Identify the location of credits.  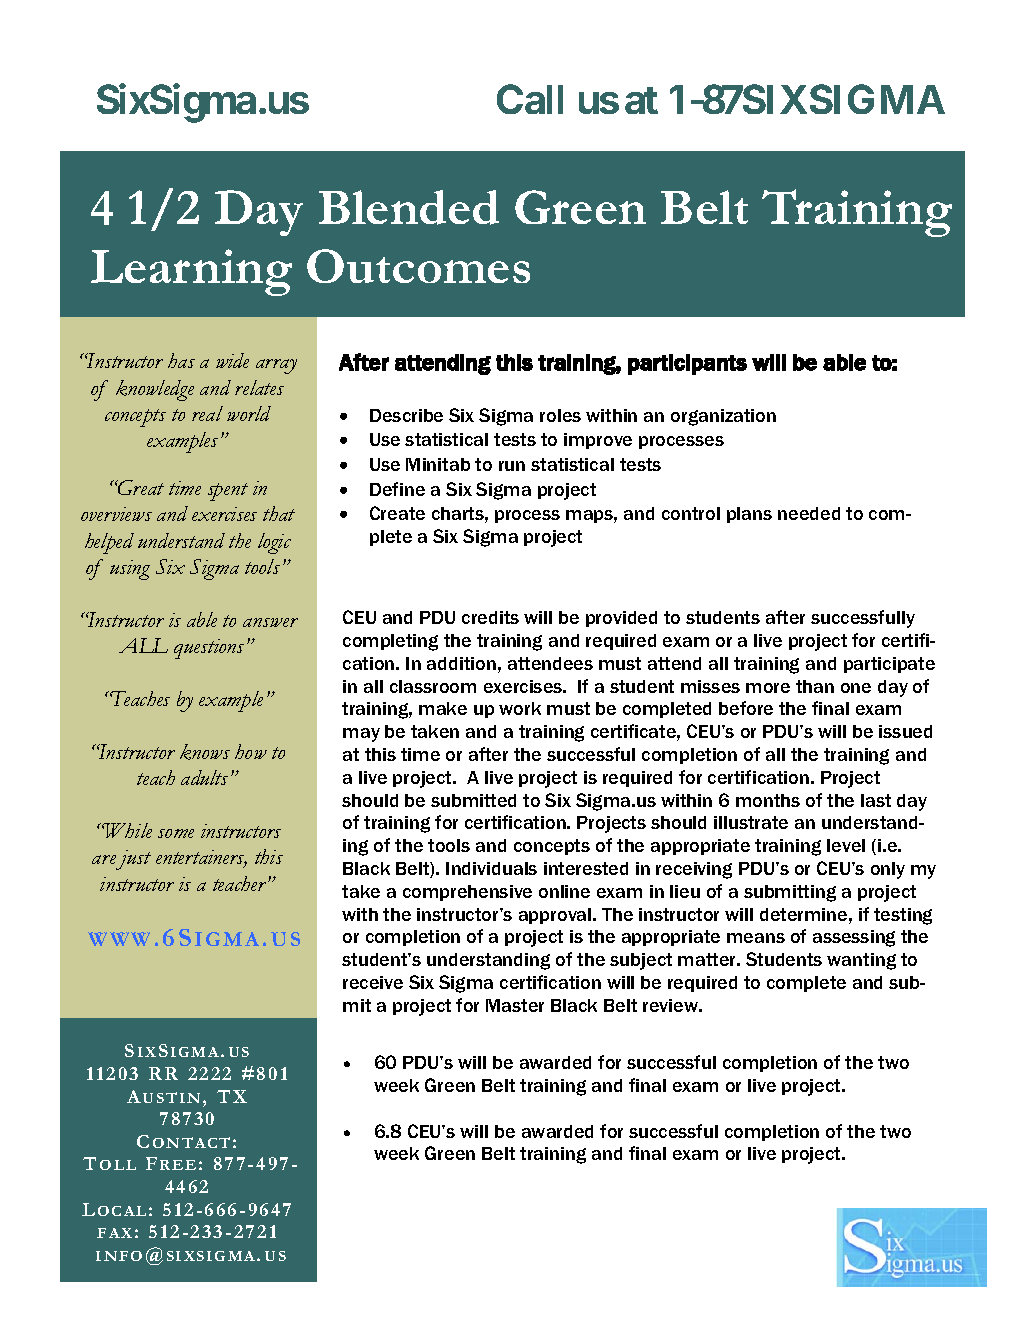
(490, 617).
